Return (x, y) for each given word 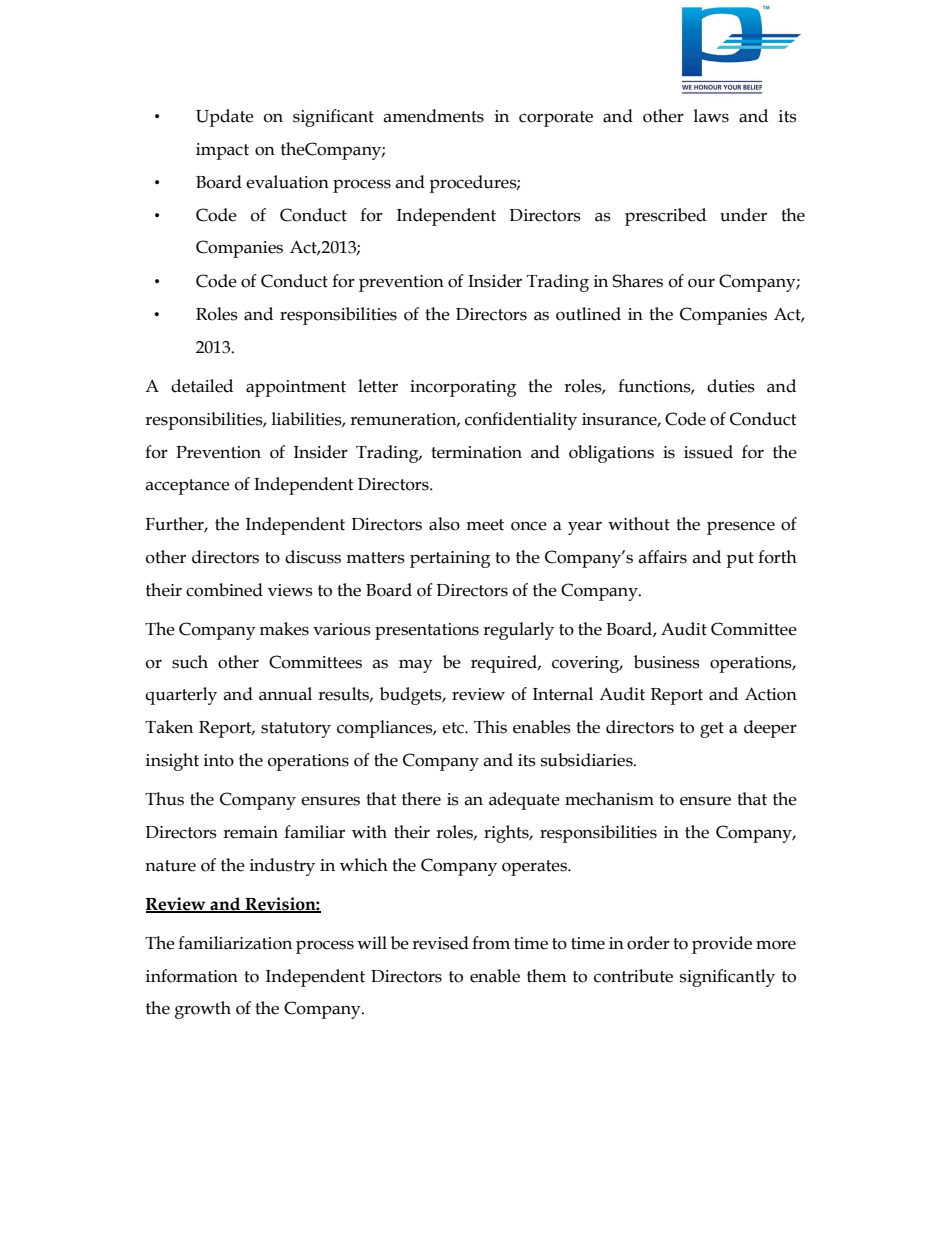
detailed (202, 386)
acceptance (188, 487)
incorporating (463, 388)
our (701, 283)
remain (250, 832)
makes (284, 629)
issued (708, 452)
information (192, 976)
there (421, 799)
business (667, 662)
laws (711, 116)
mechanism (609, 799)
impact (222, 151)
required (505, 664)
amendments (434, 116)
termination (476, 452)
